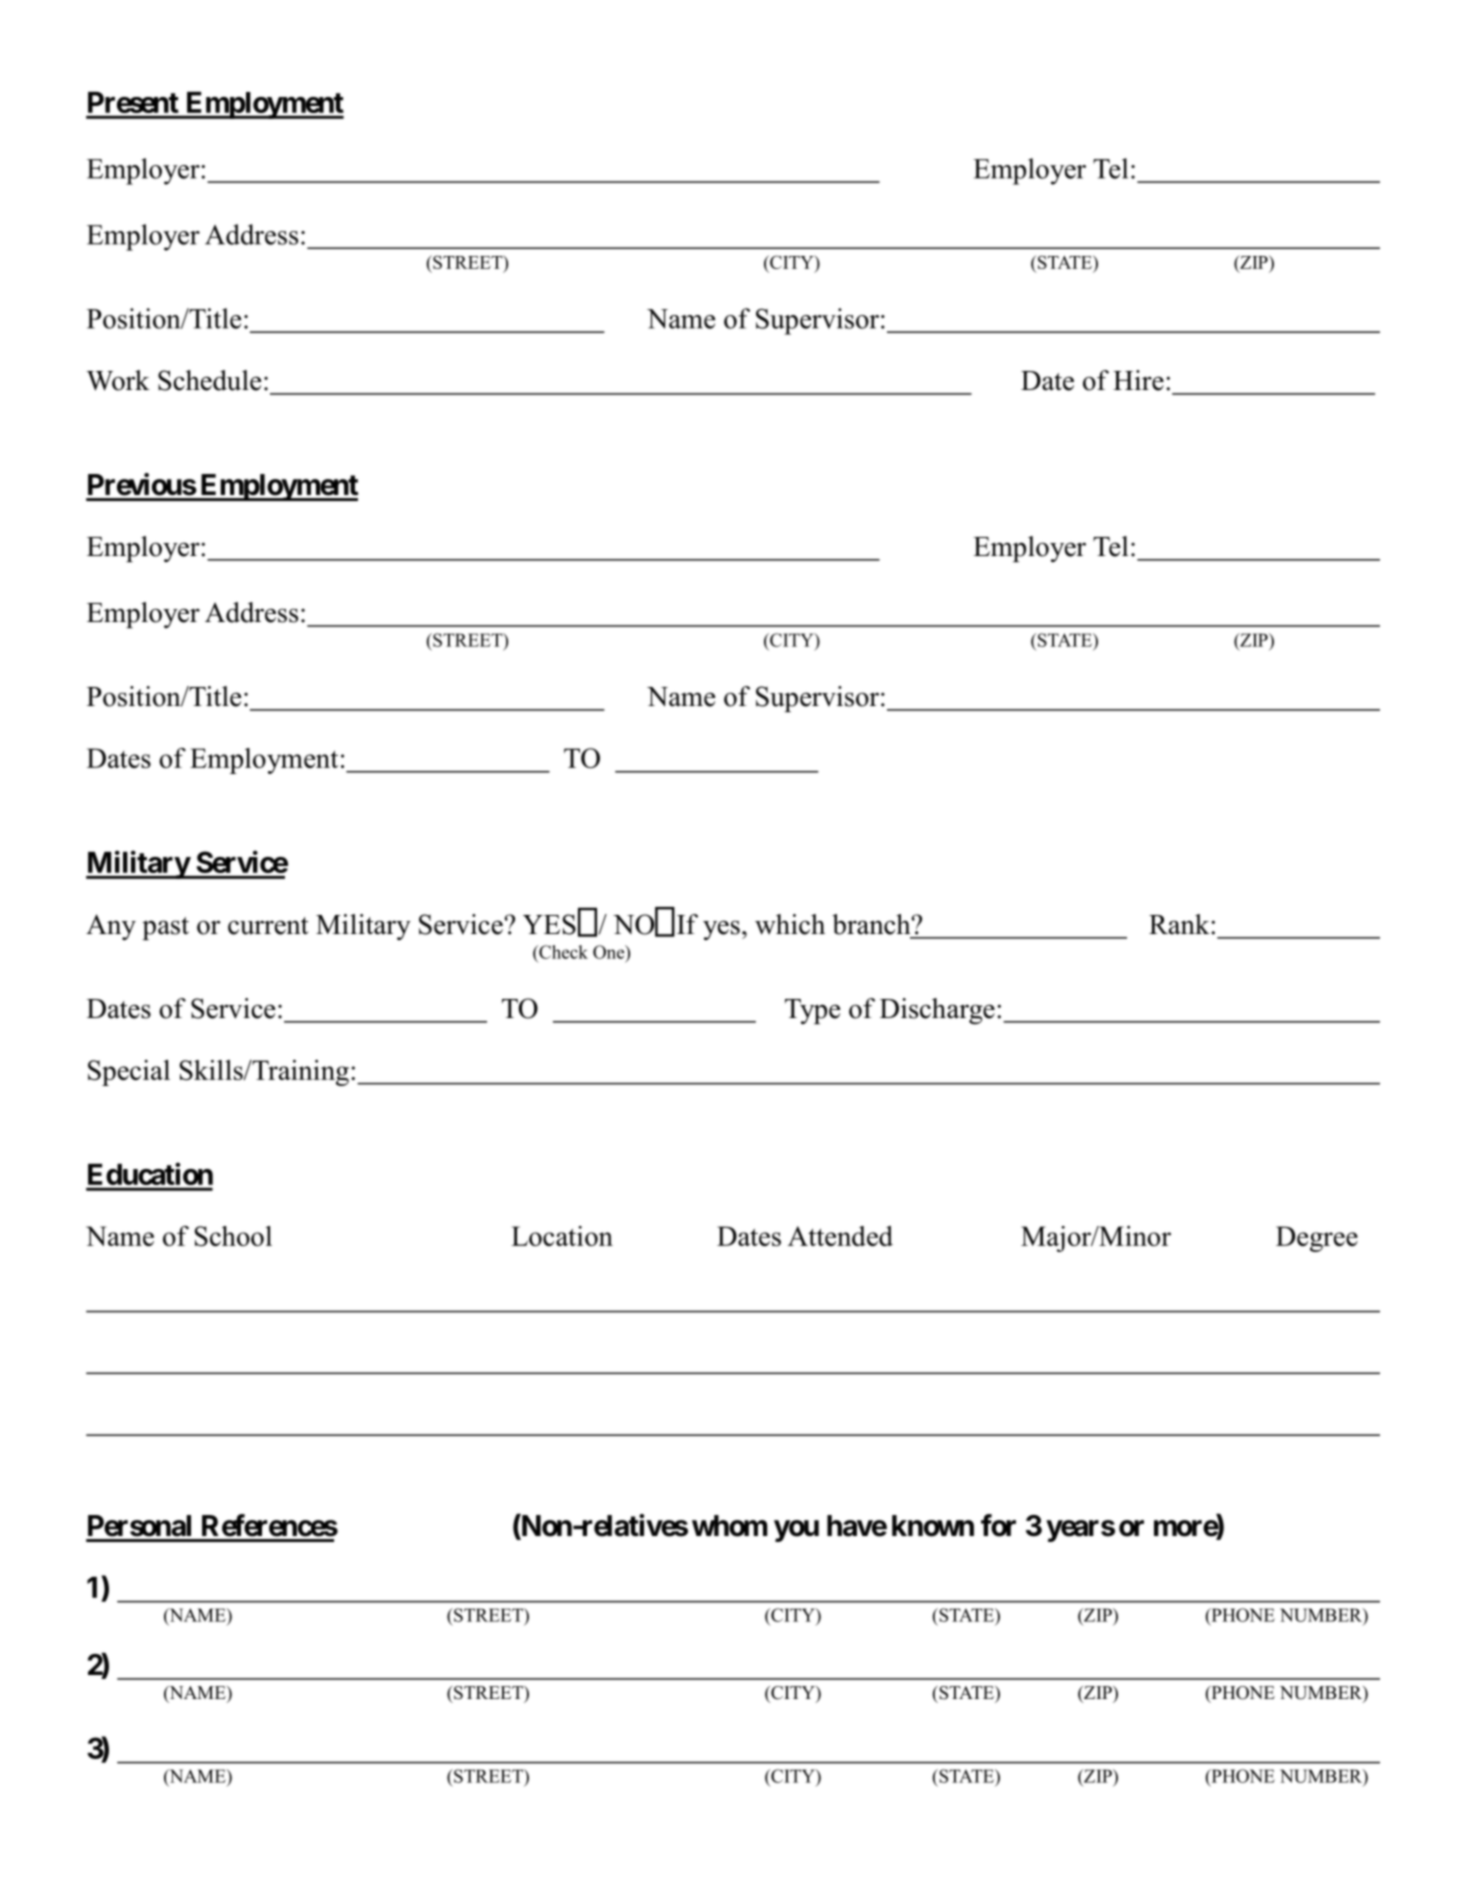 This screenshot has width=1466, height=1897. Describe the element at coordinates (129, 1073) in the screenshot. I see `Special` at that location.
